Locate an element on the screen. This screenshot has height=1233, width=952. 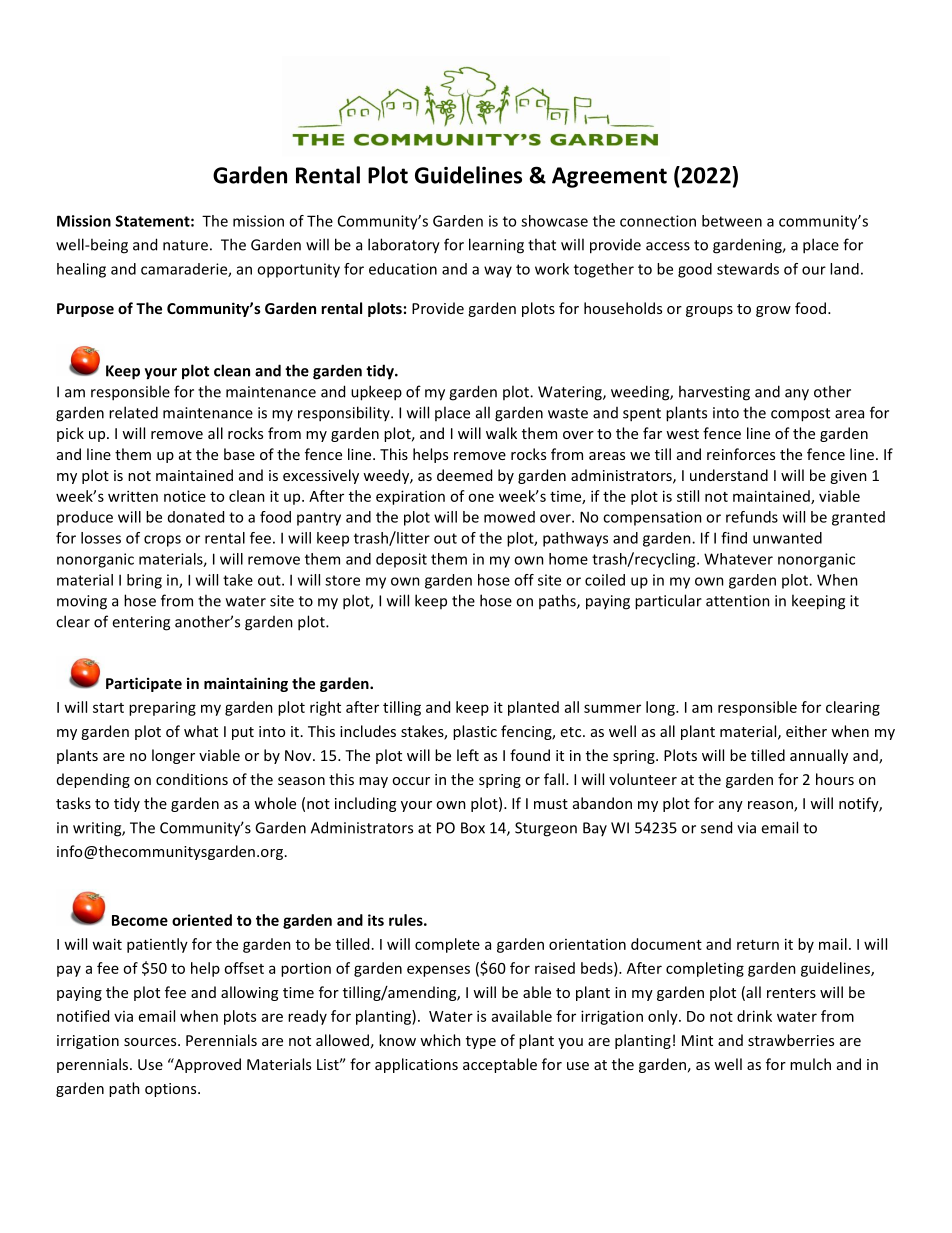
reason is located at coordinates (771, 806).
